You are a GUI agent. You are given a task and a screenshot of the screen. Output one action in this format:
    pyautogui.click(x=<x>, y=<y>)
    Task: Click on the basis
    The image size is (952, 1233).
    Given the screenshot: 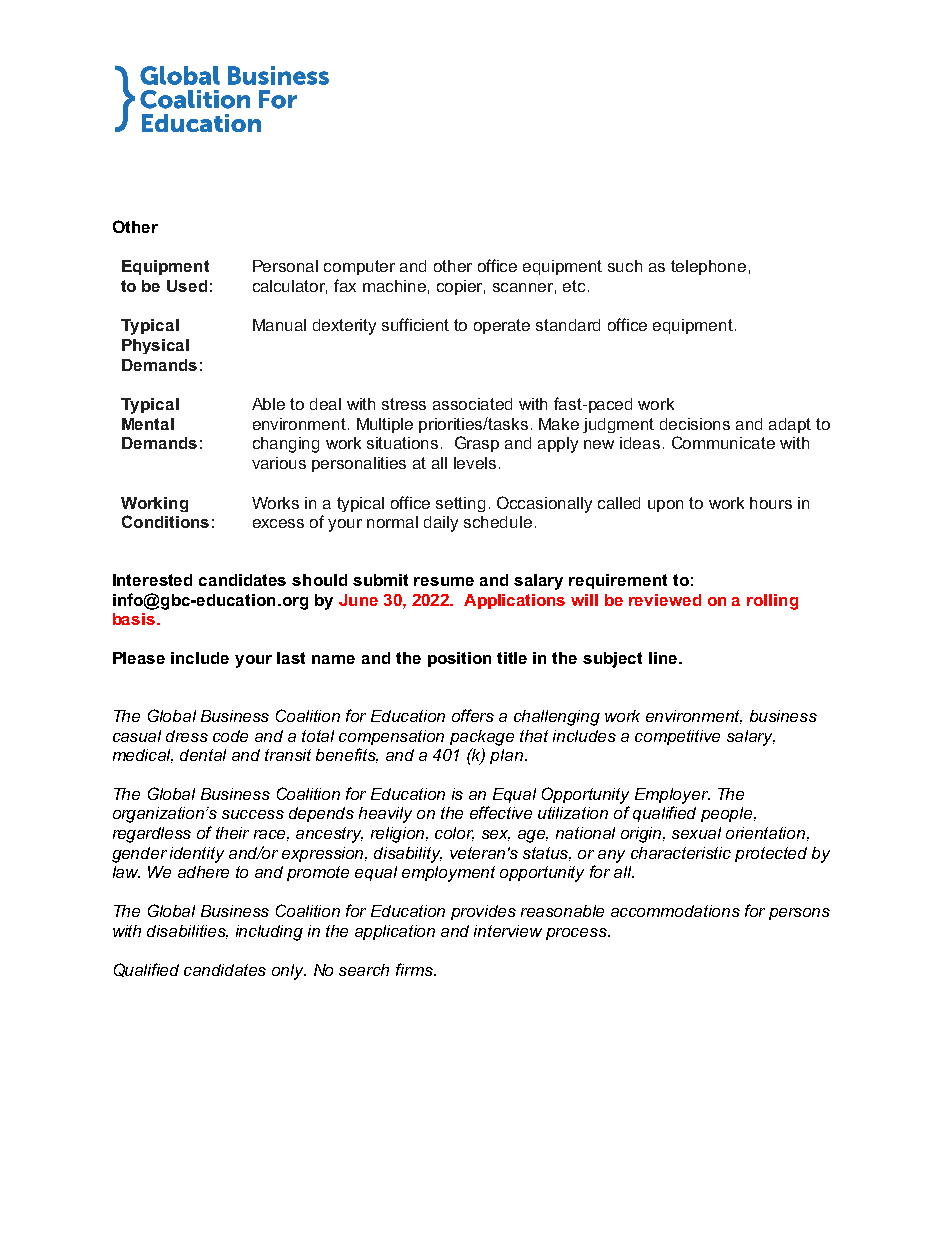 What is the action you would take?
    pyautogui.click(x=134, y=619)
